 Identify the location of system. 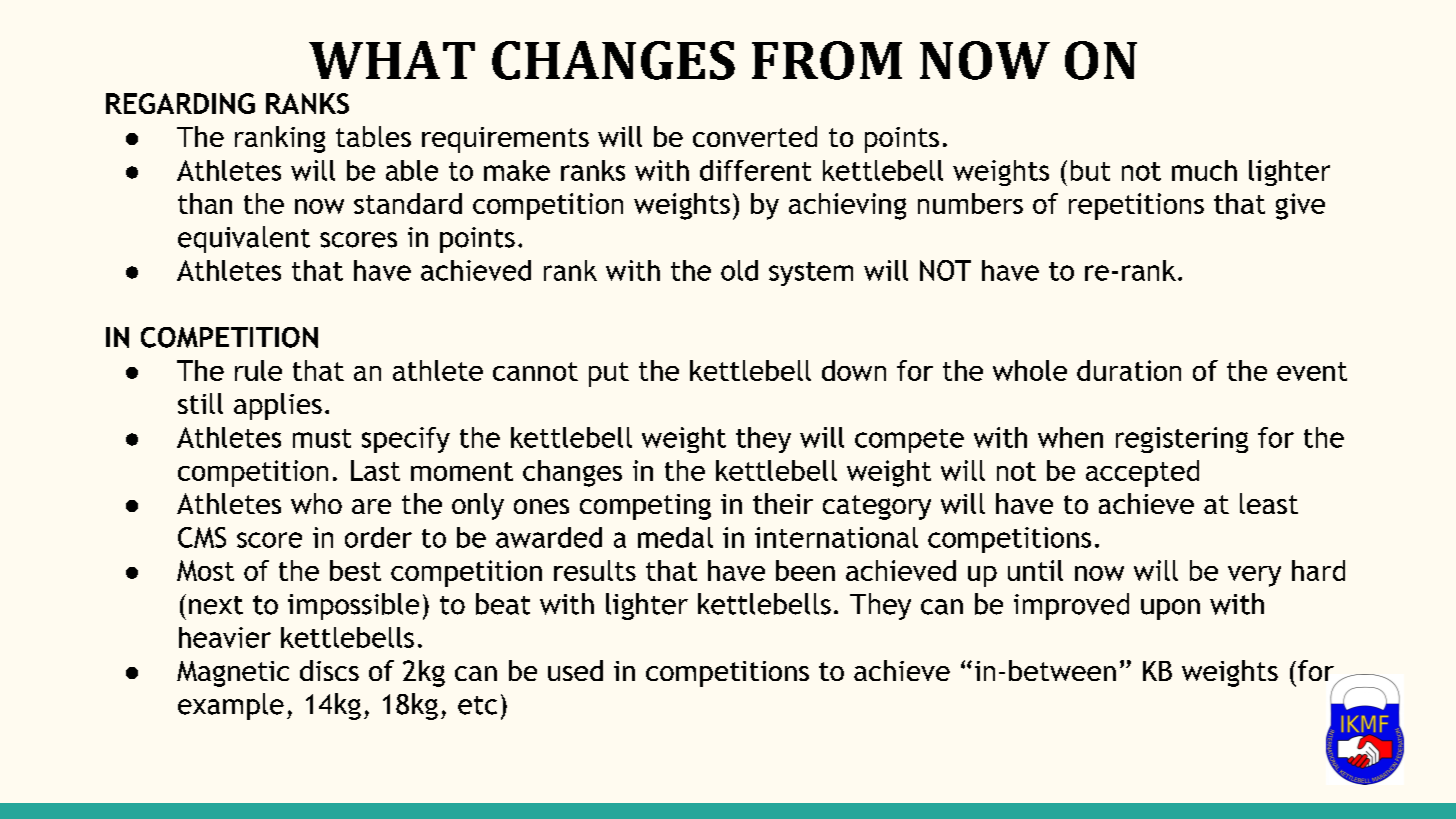
(811, 274).
